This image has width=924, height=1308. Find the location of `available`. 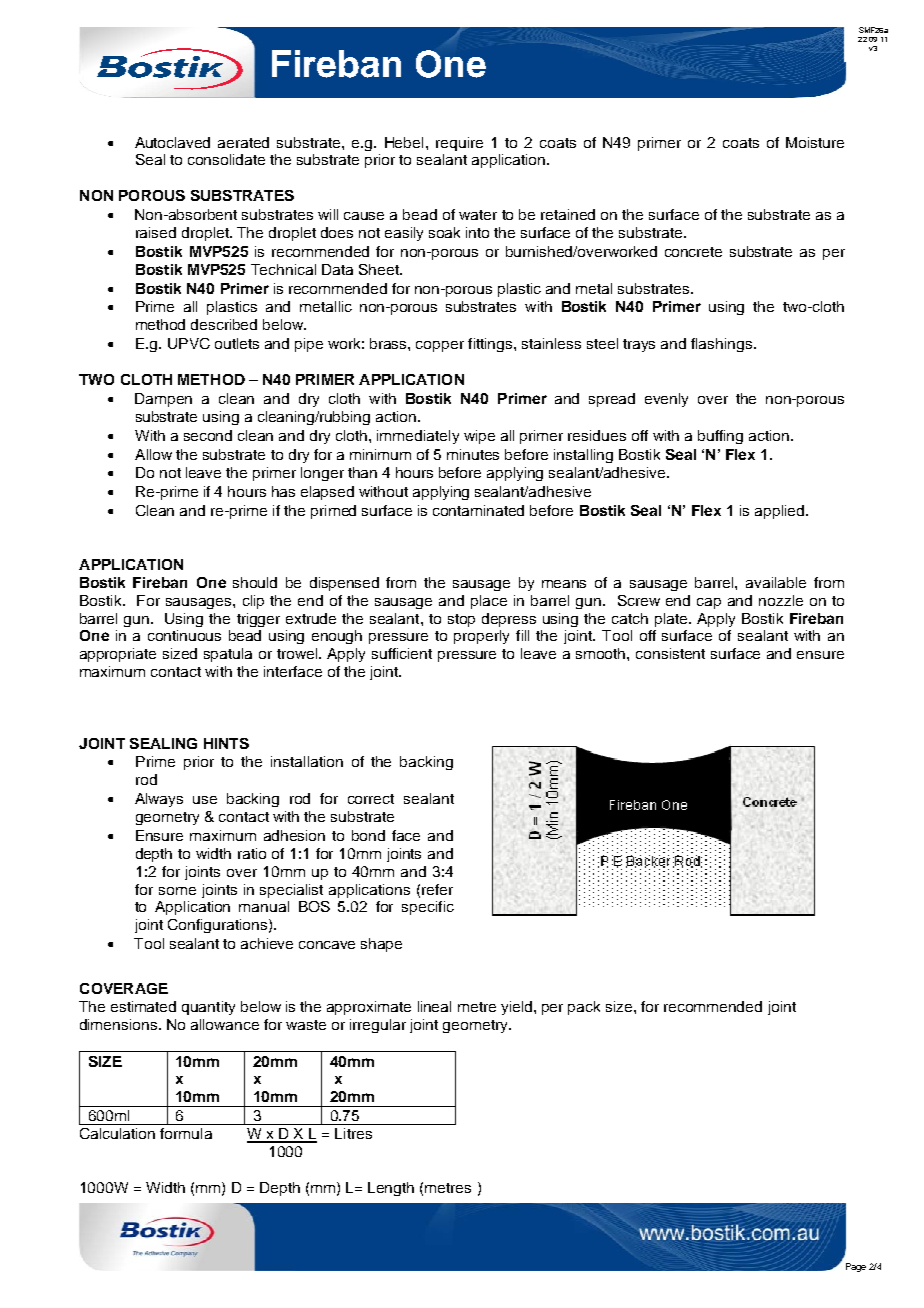

available is located at coordinates (776, 582).
